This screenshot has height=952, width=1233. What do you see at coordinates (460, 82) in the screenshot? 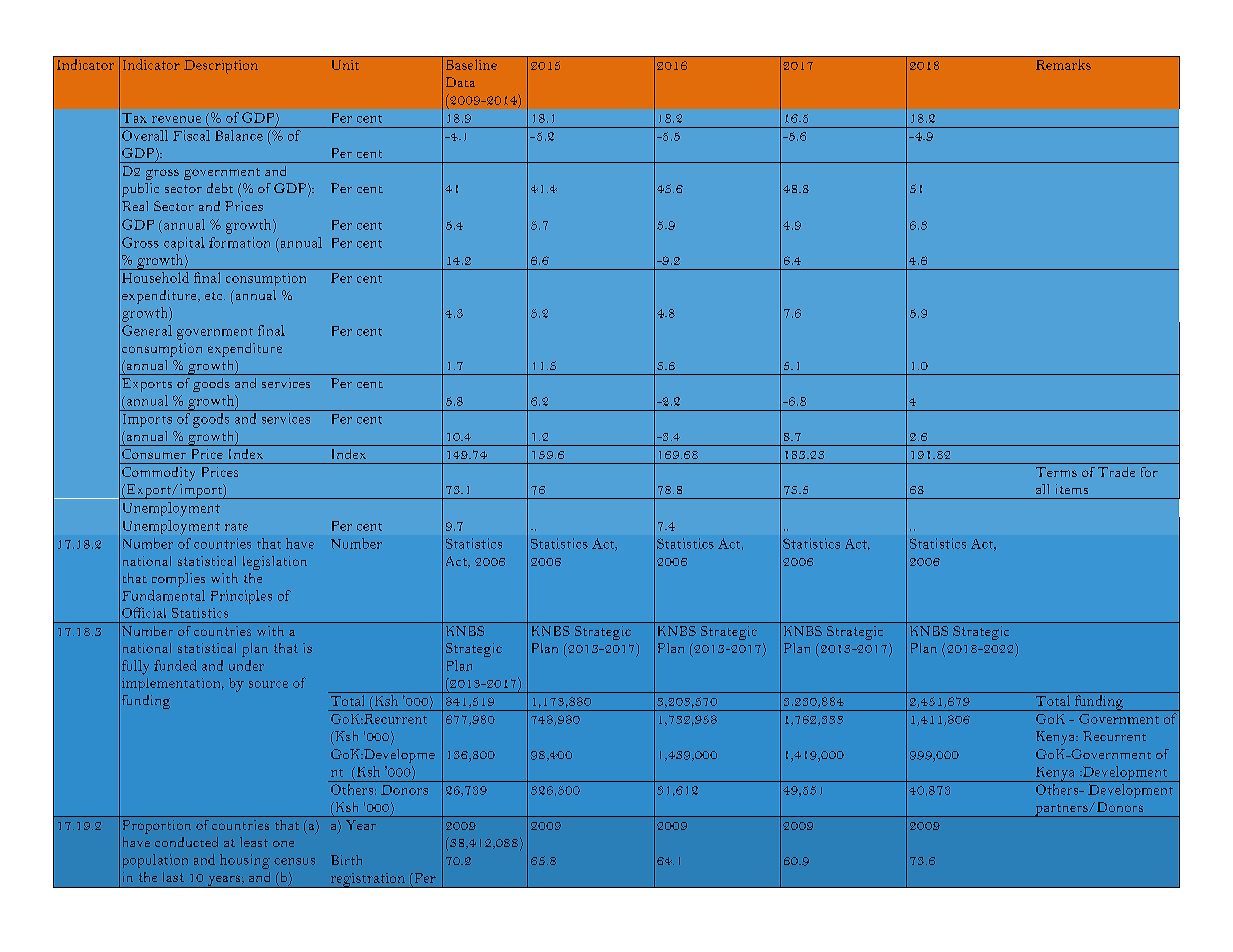
I see `Data` at bounding box center [460, 82].
